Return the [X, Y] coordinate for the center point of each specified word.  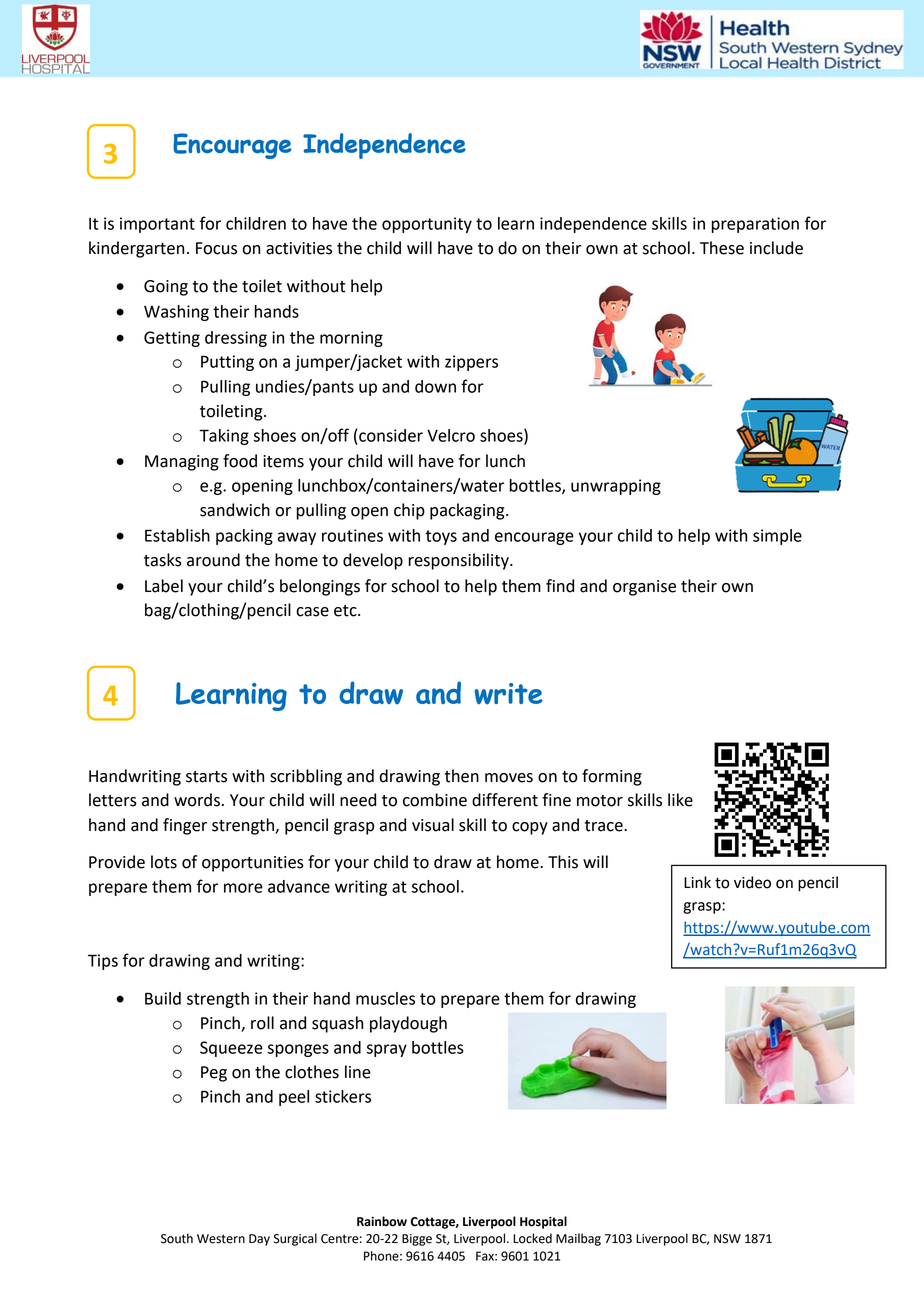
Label [164, 586]
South [177, 1238]
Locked [532, 1238]
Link [697, 882]
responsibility [459, 561]
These [722, 248]
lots [164, 862]
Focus [216, 248]
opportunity [427, 225]
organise [644, 588]
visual [433, 825]
